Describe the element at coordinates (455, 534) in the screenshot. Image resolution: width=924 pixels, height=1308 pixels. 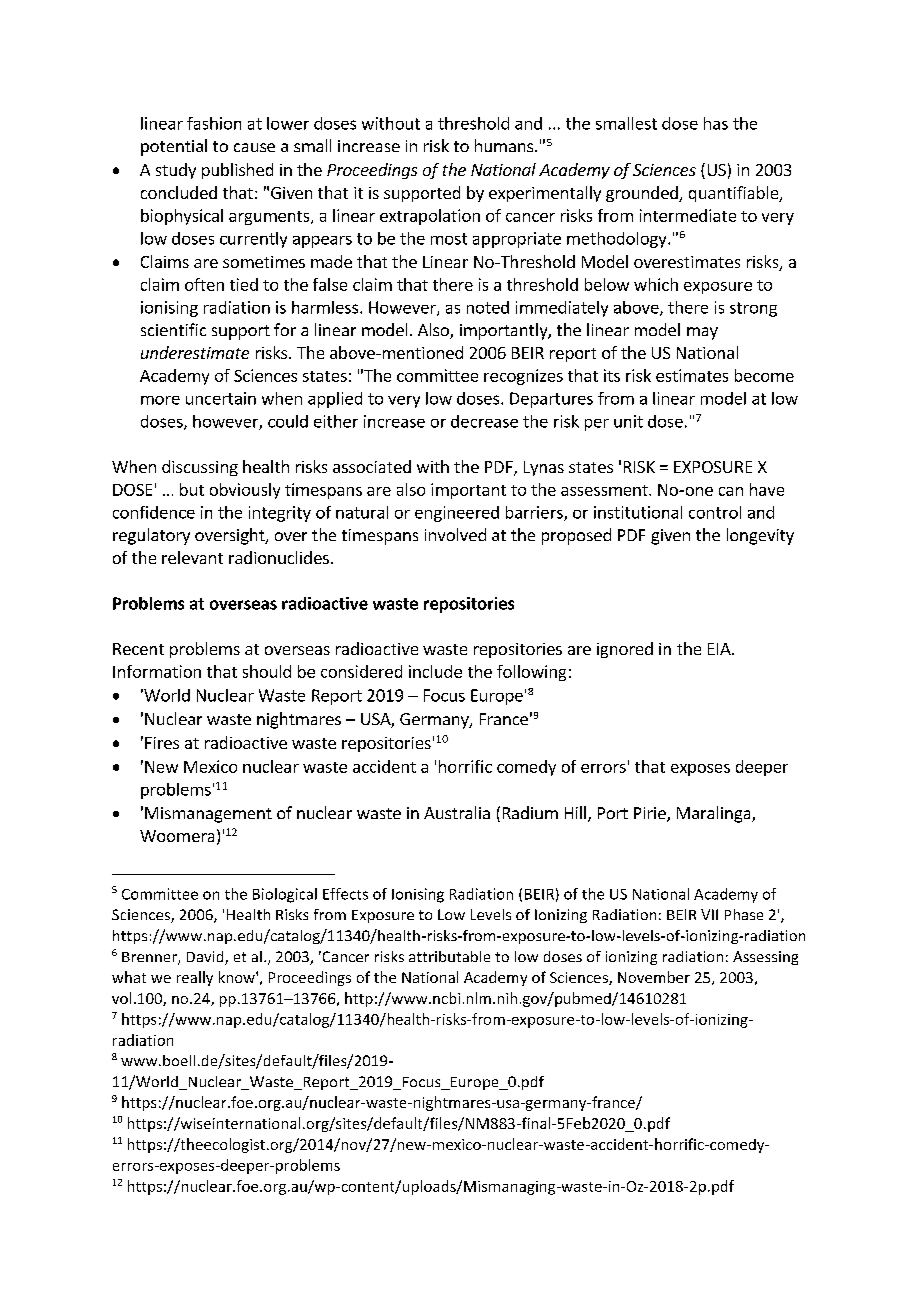
I see `involved` at that location.
